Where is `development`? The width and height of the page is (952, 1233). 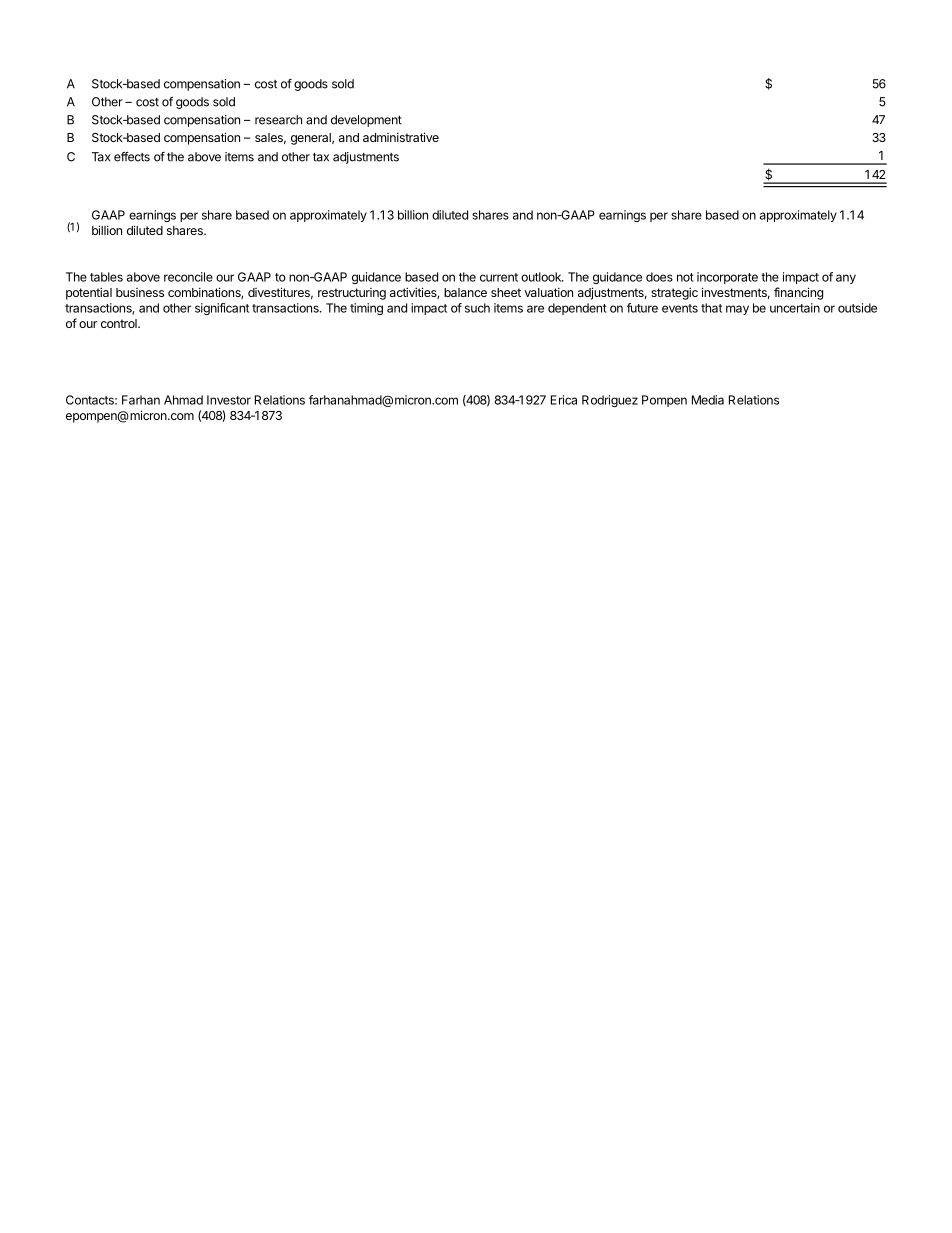 development is located at coordinates (366, 121).
